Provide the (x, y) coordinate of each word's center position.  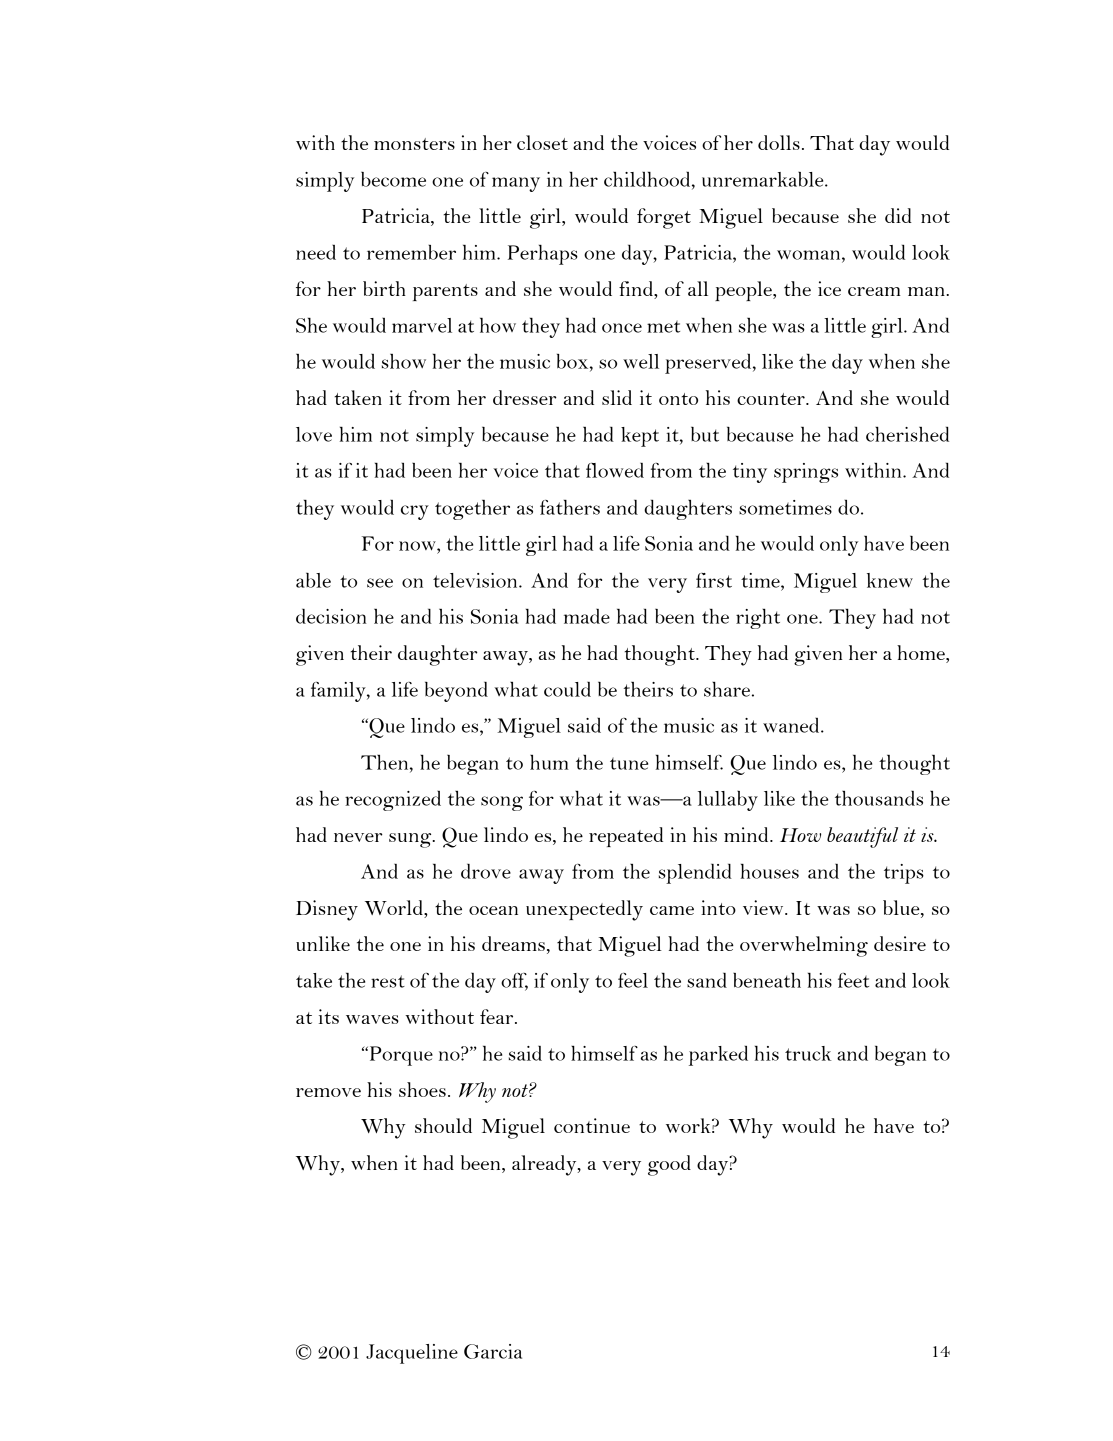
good (669, 1165)
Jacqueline (412, 1354)
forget (664, 218)
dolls (779, 142)
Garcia (493, 1351)
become (393, 179)
